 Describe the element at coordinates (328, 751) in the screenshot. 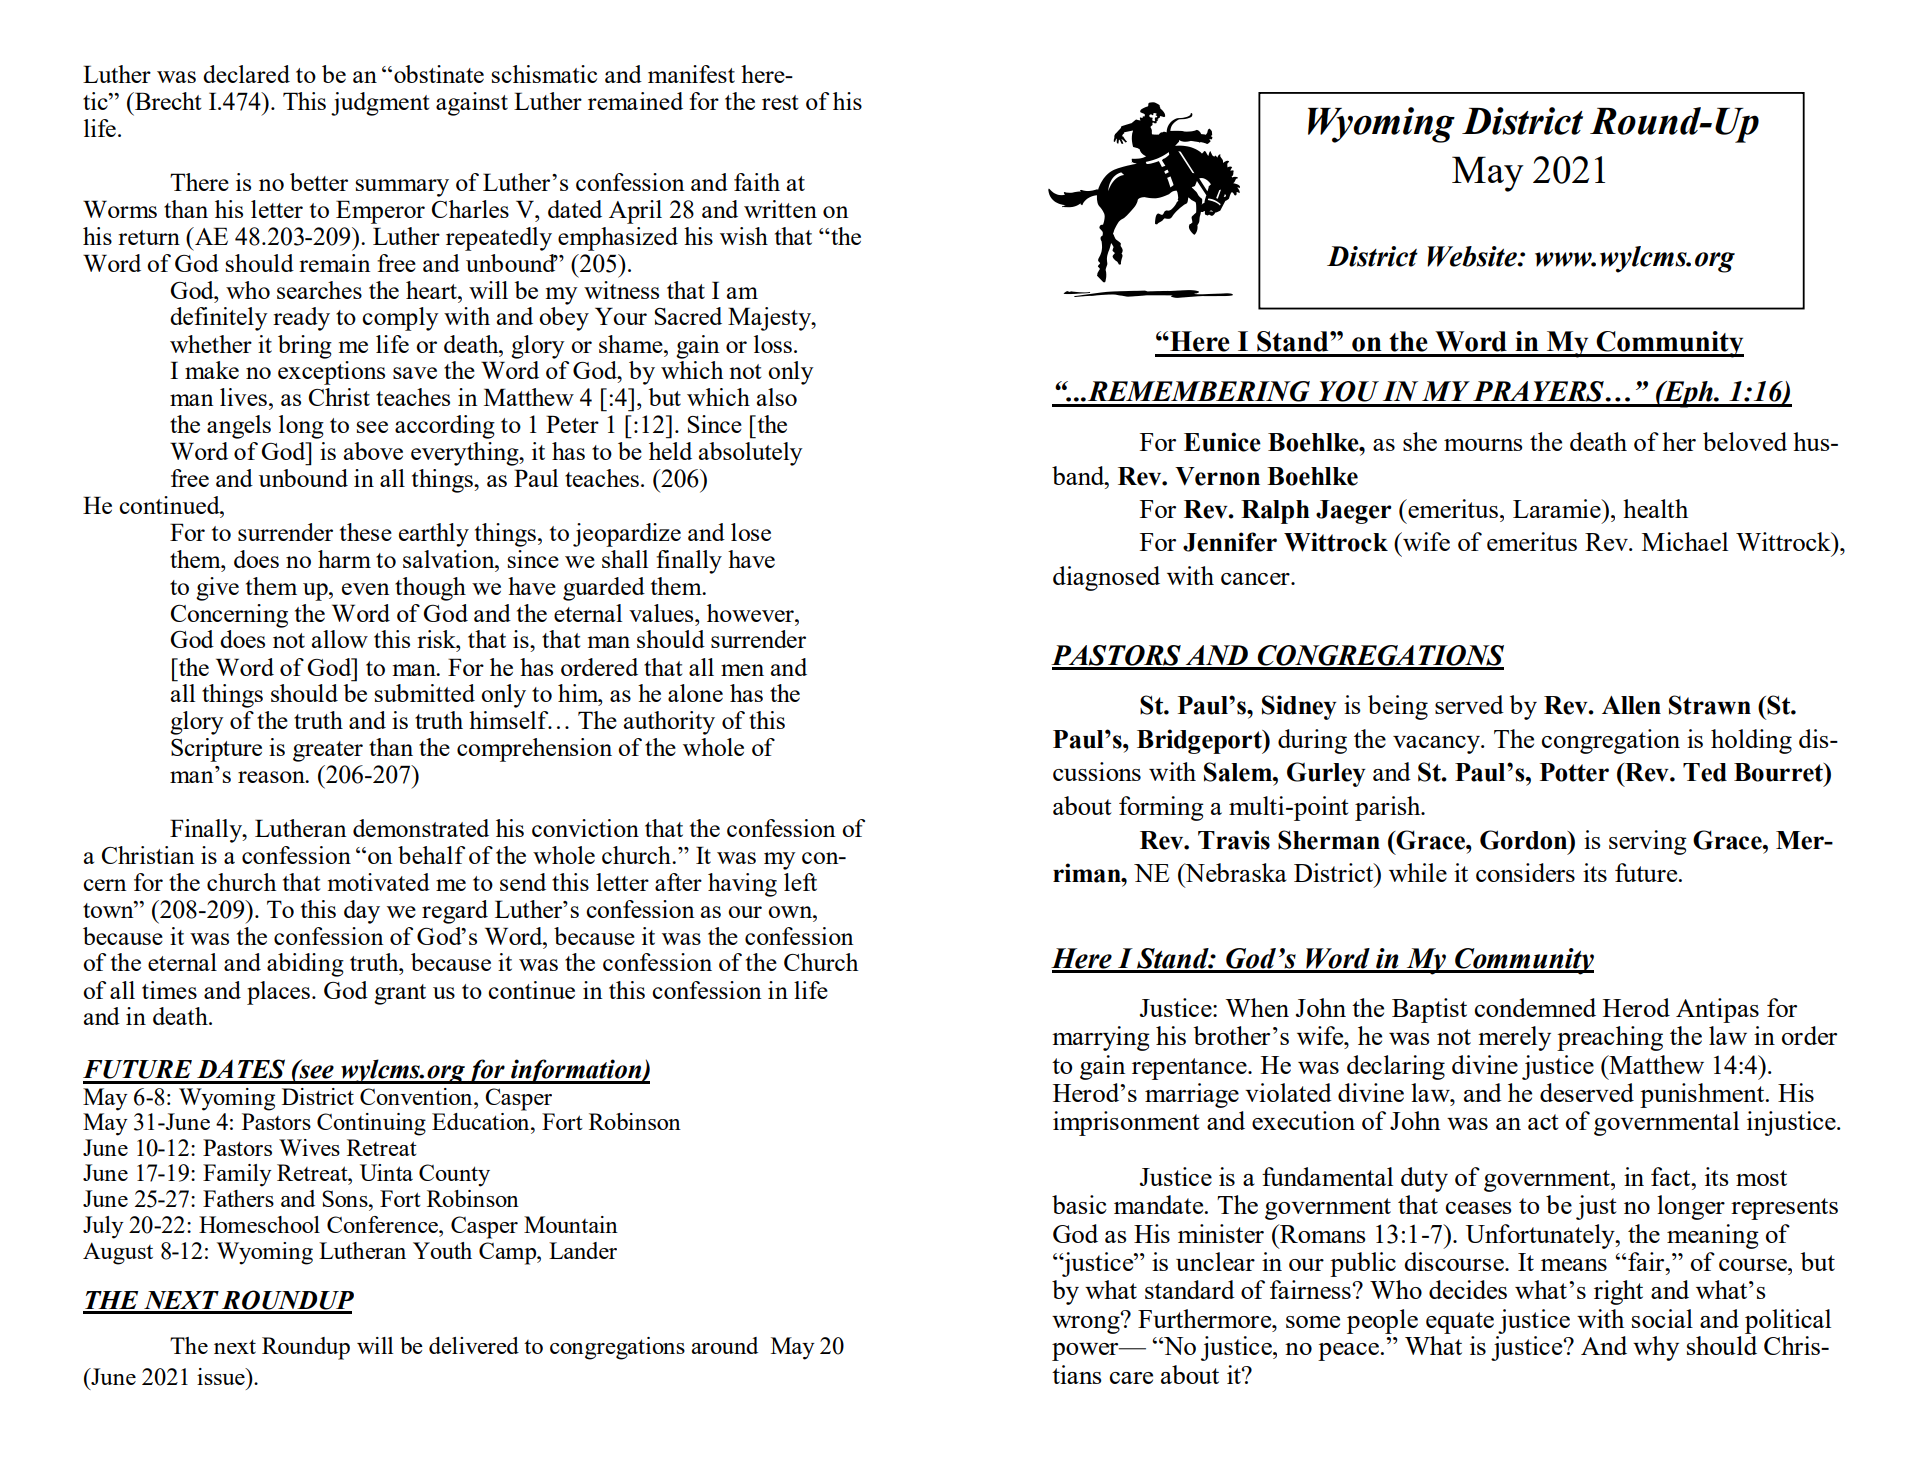

I see `greater` at that location.
